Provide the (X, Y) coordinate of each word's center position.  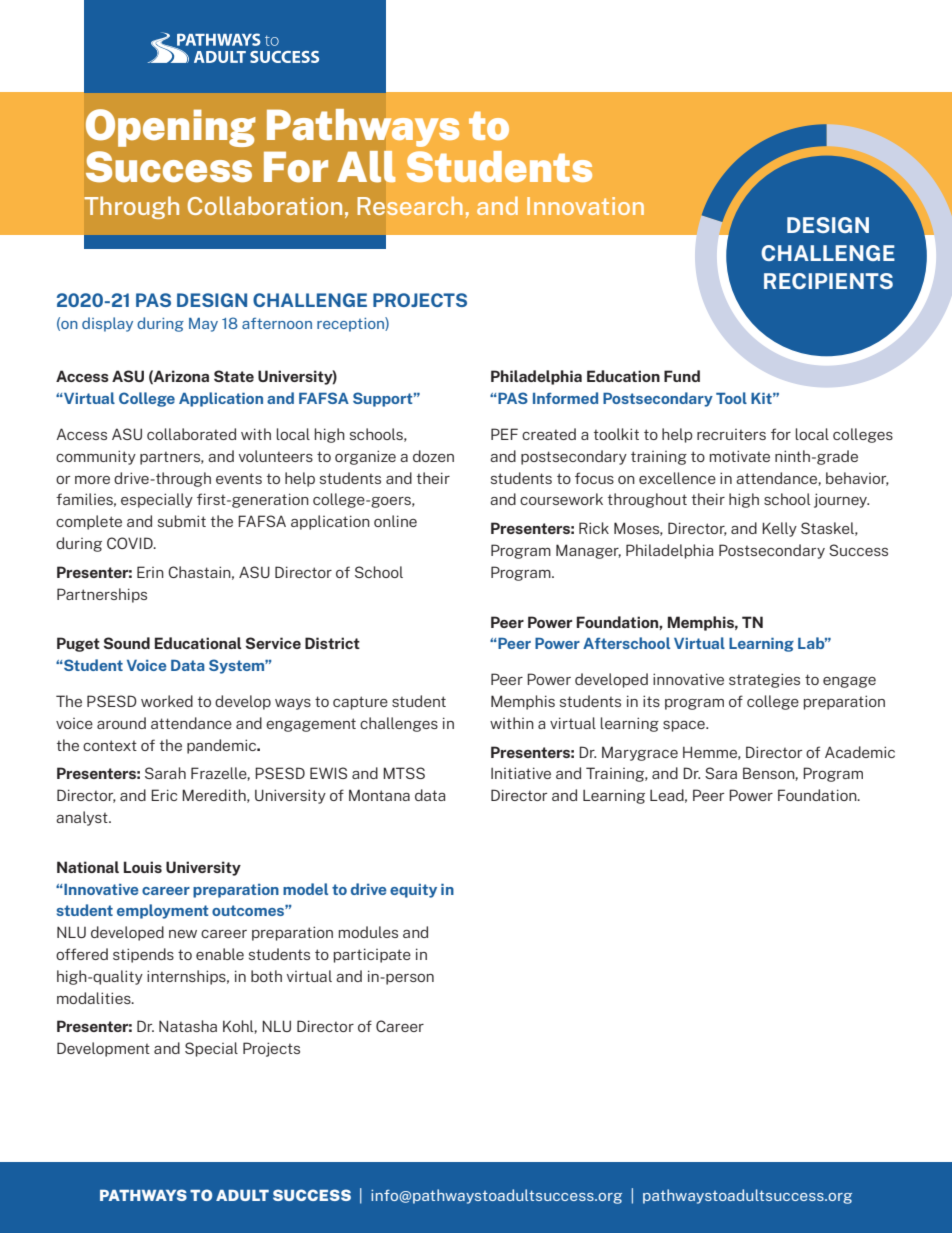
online (395, 521)
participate (372, 955)
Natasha (188, 1026)
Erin (150, 572)
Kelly (779, 529)
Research (410, 206)
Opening (171, 128)
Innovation (585, 206)
